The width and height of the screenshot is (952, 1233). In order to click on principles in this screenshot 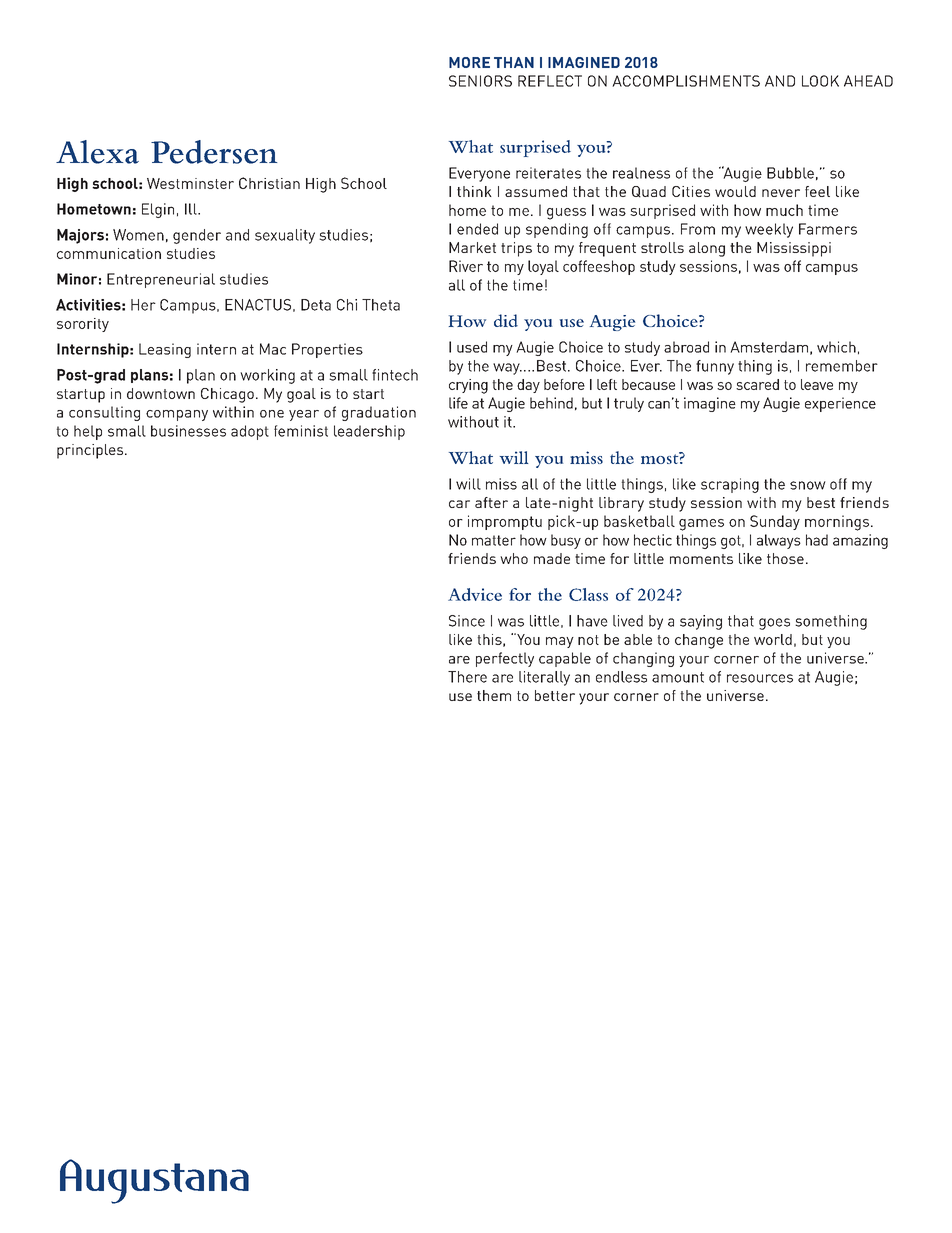, I will do `click(91, 451)`.
